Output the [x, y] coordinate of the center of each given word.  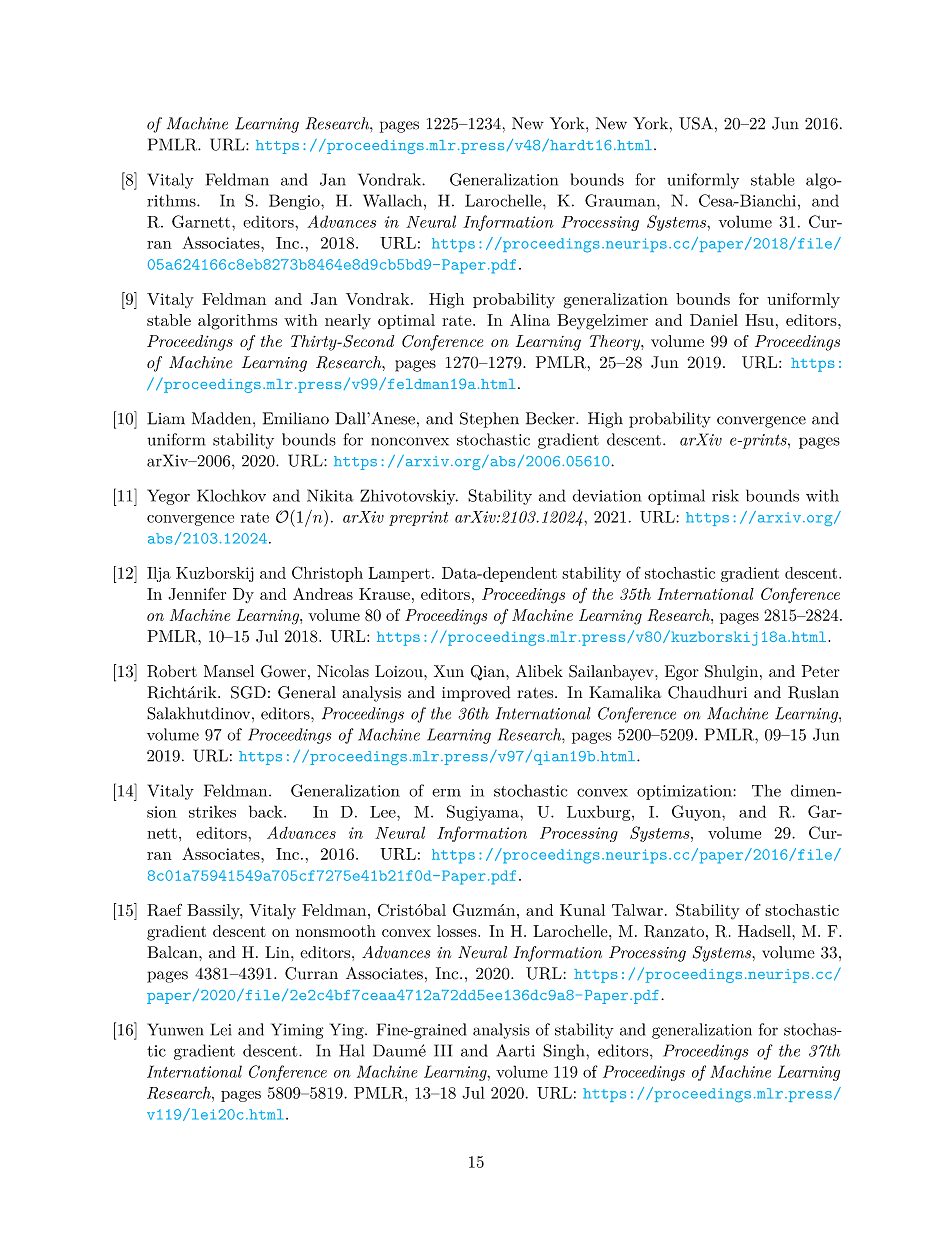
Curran [311, 973]
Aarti [516, 1050]
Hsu [759, 320]
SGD [248, 692]
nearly [348, 321]
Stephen [489, 420]
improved [476, 694]
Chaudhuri [707, 692]
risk [725, 495]
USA [696, 123]
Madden [223, 418]
